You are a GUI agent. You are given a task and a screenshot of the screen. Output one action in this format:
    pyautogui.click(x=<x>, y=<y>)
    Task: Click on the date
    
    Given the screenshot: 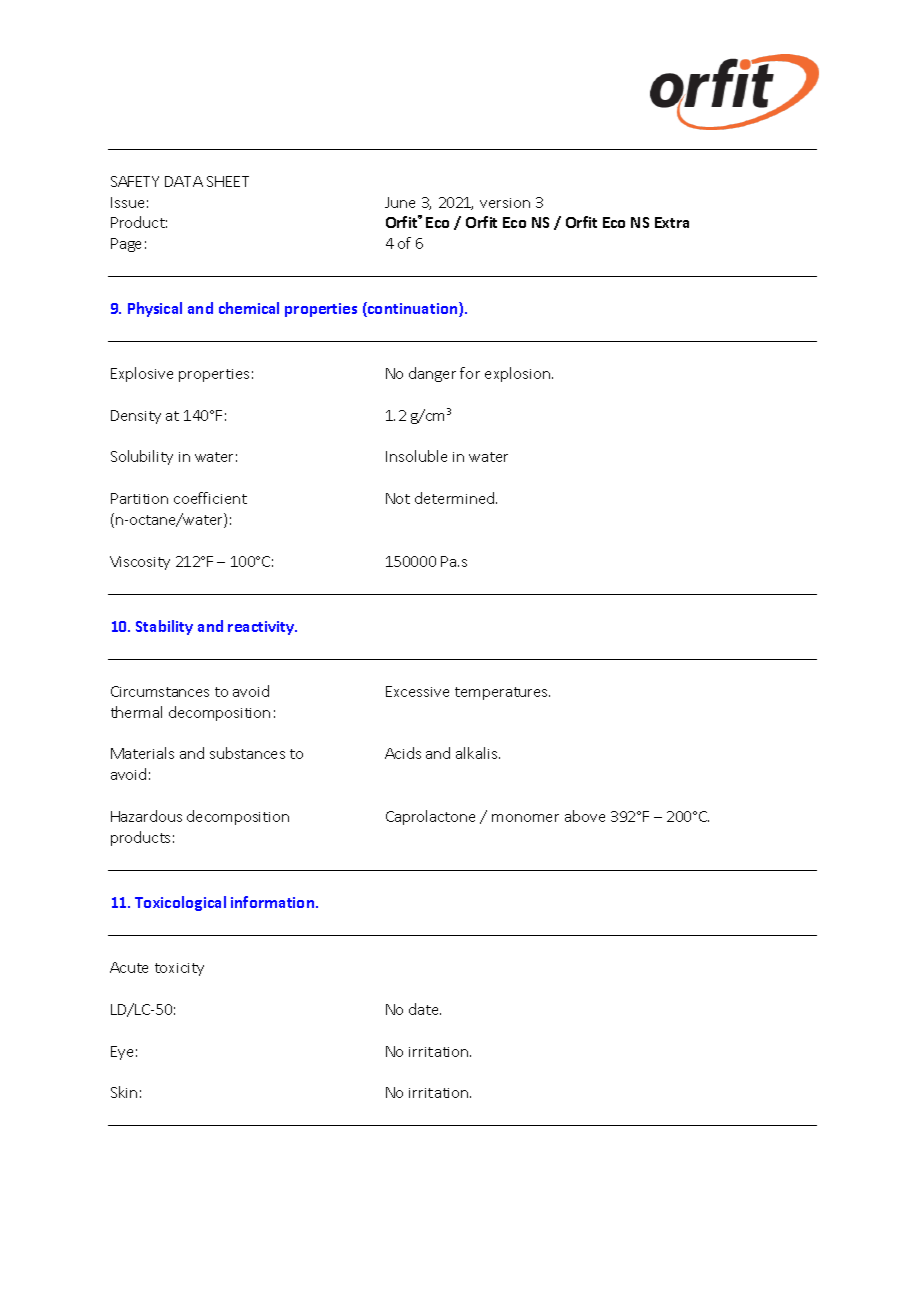 What is the action you would take?
    pyautogui.click(x=425, y=1009)
